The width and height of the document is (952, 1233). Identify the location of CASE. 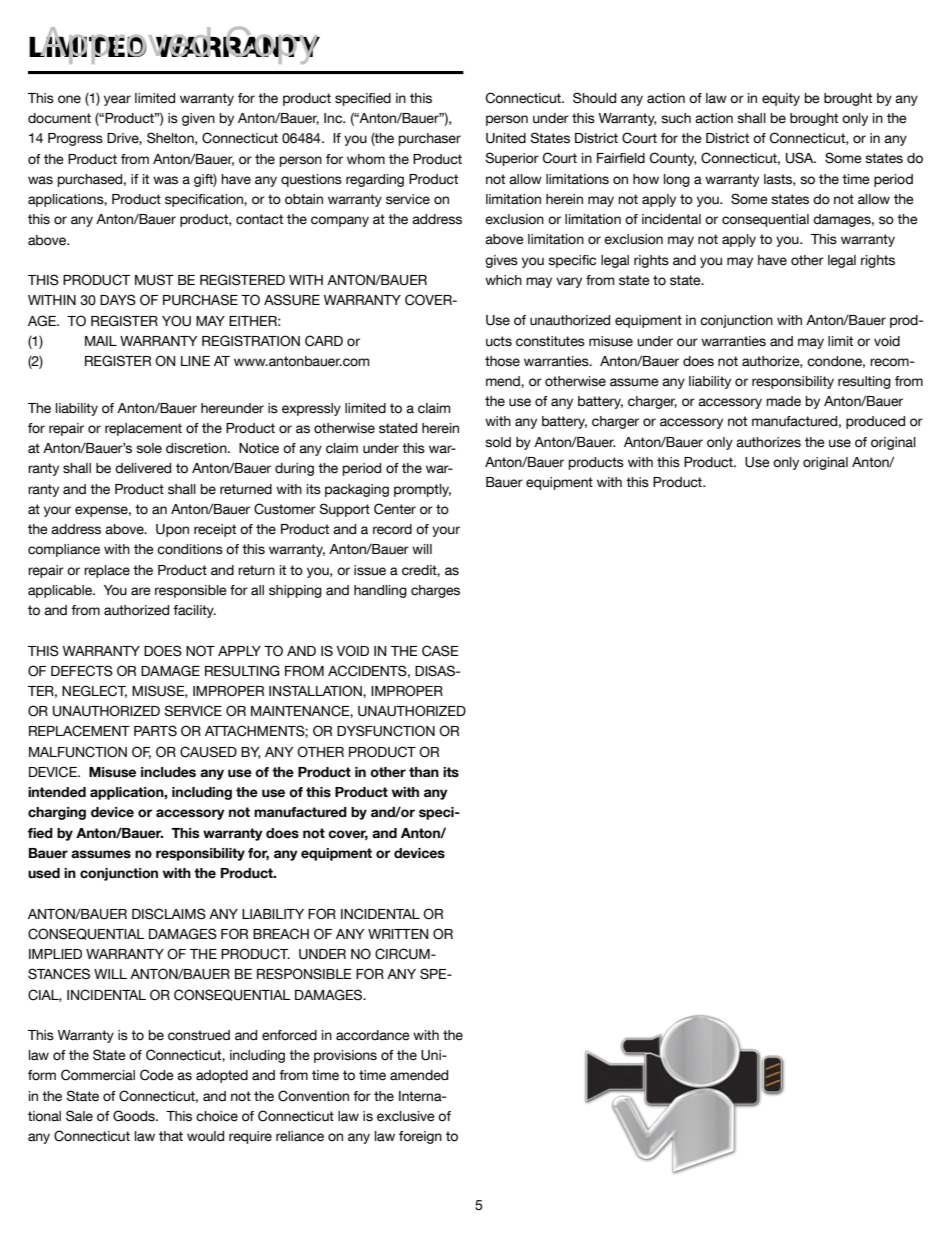
(440, 651).
